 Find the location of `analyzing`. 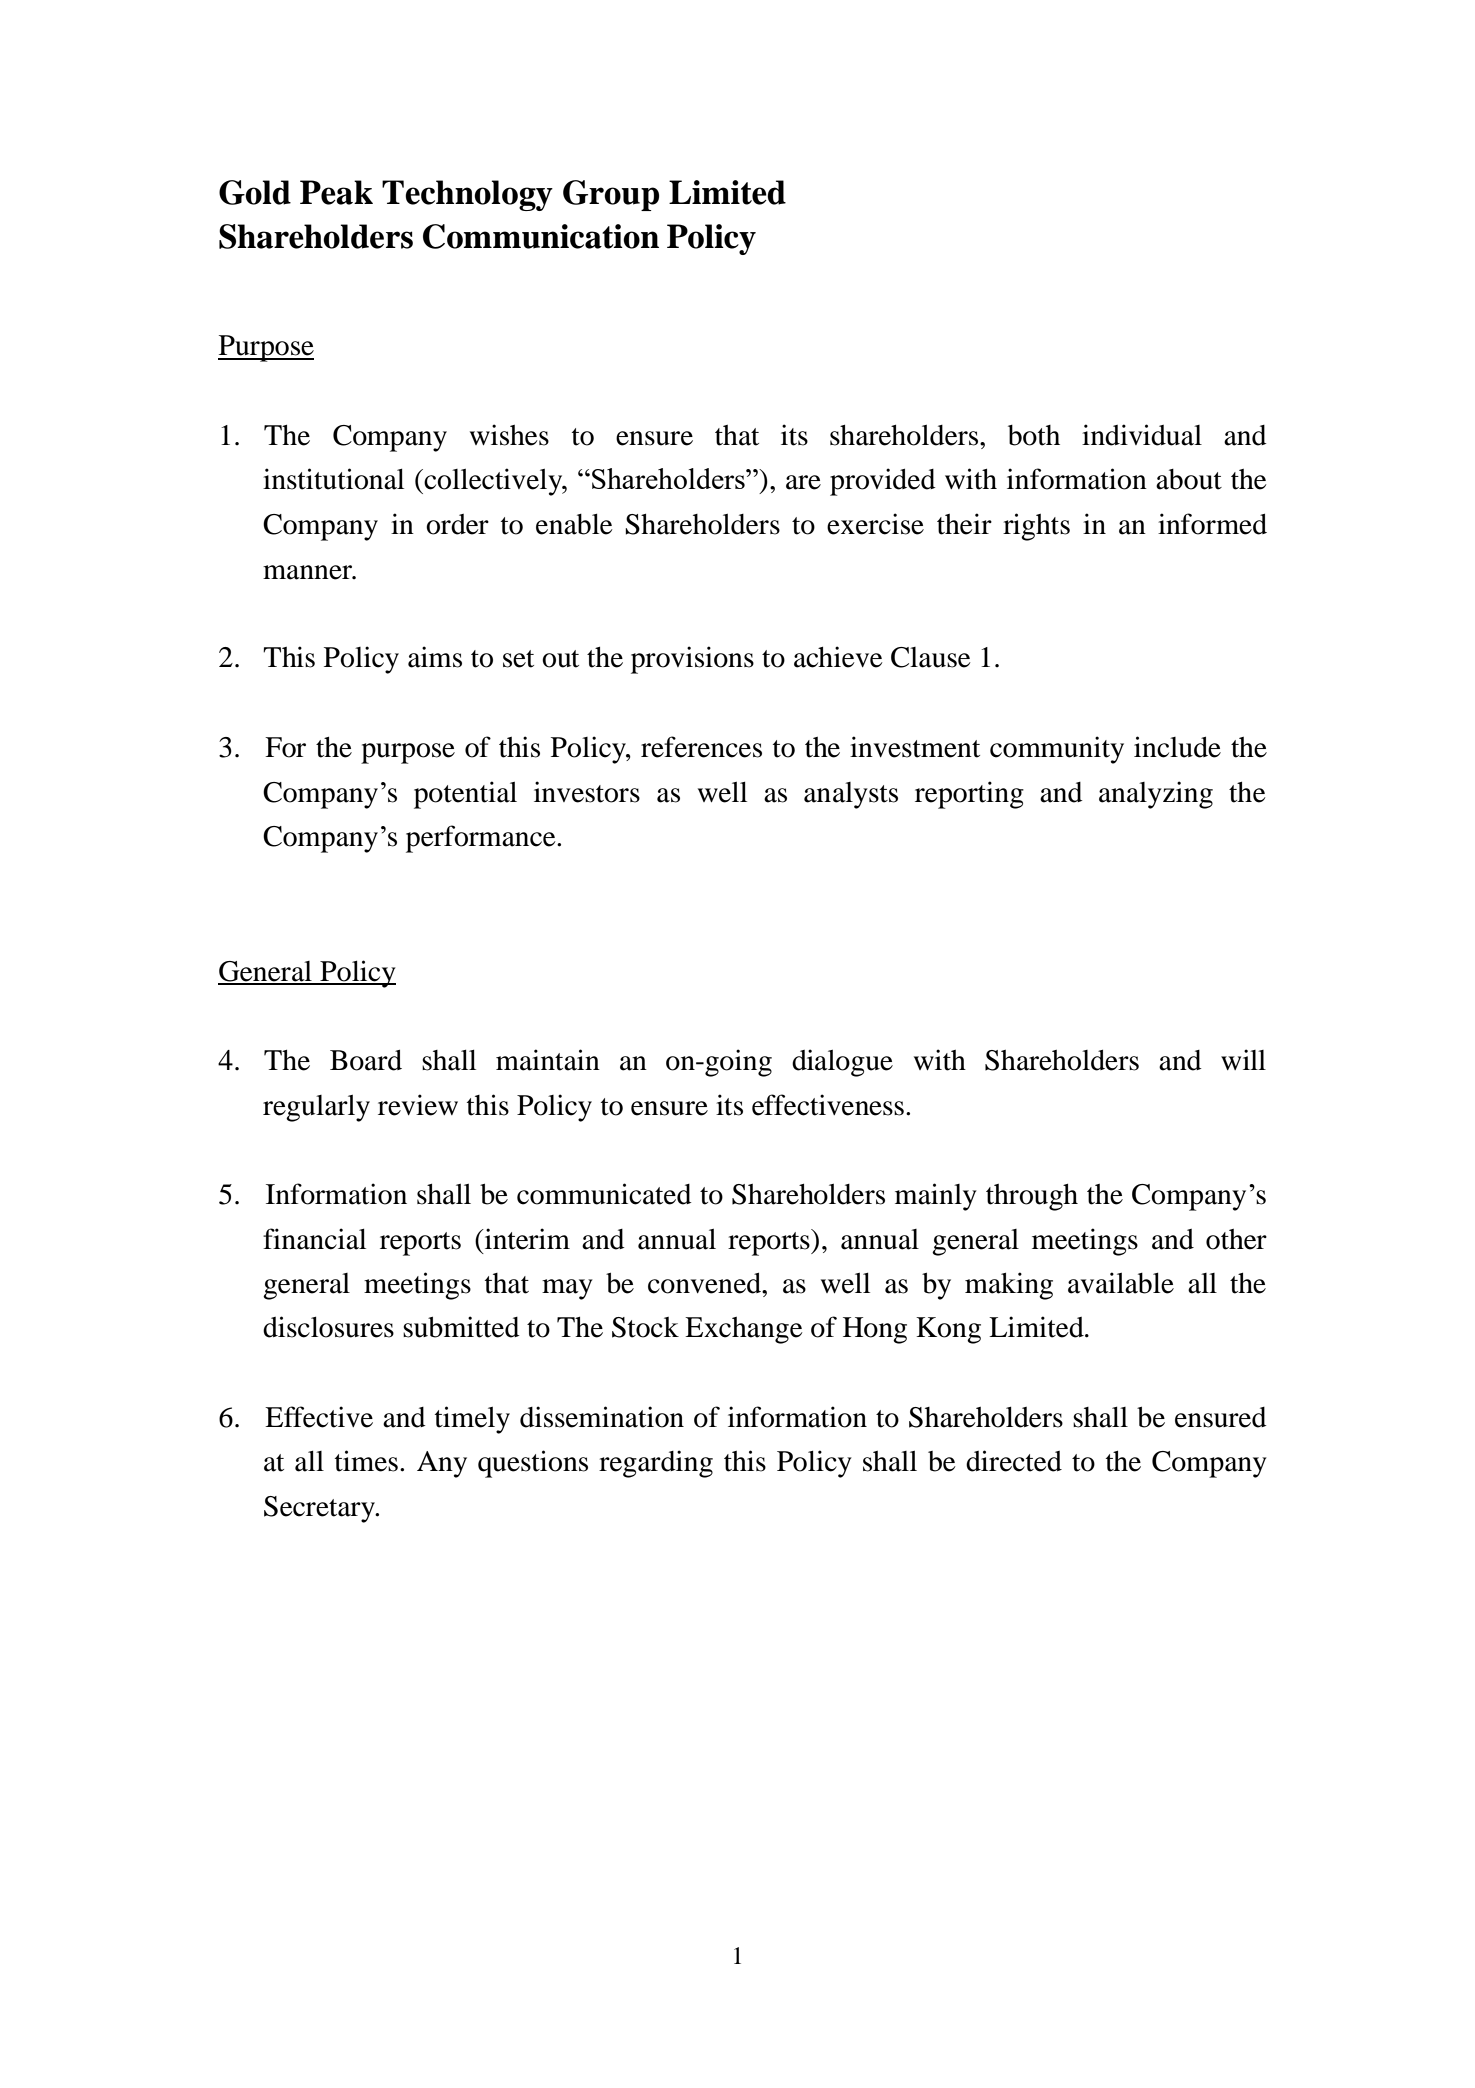

analyzing is located at coordinates (1156, 795).
